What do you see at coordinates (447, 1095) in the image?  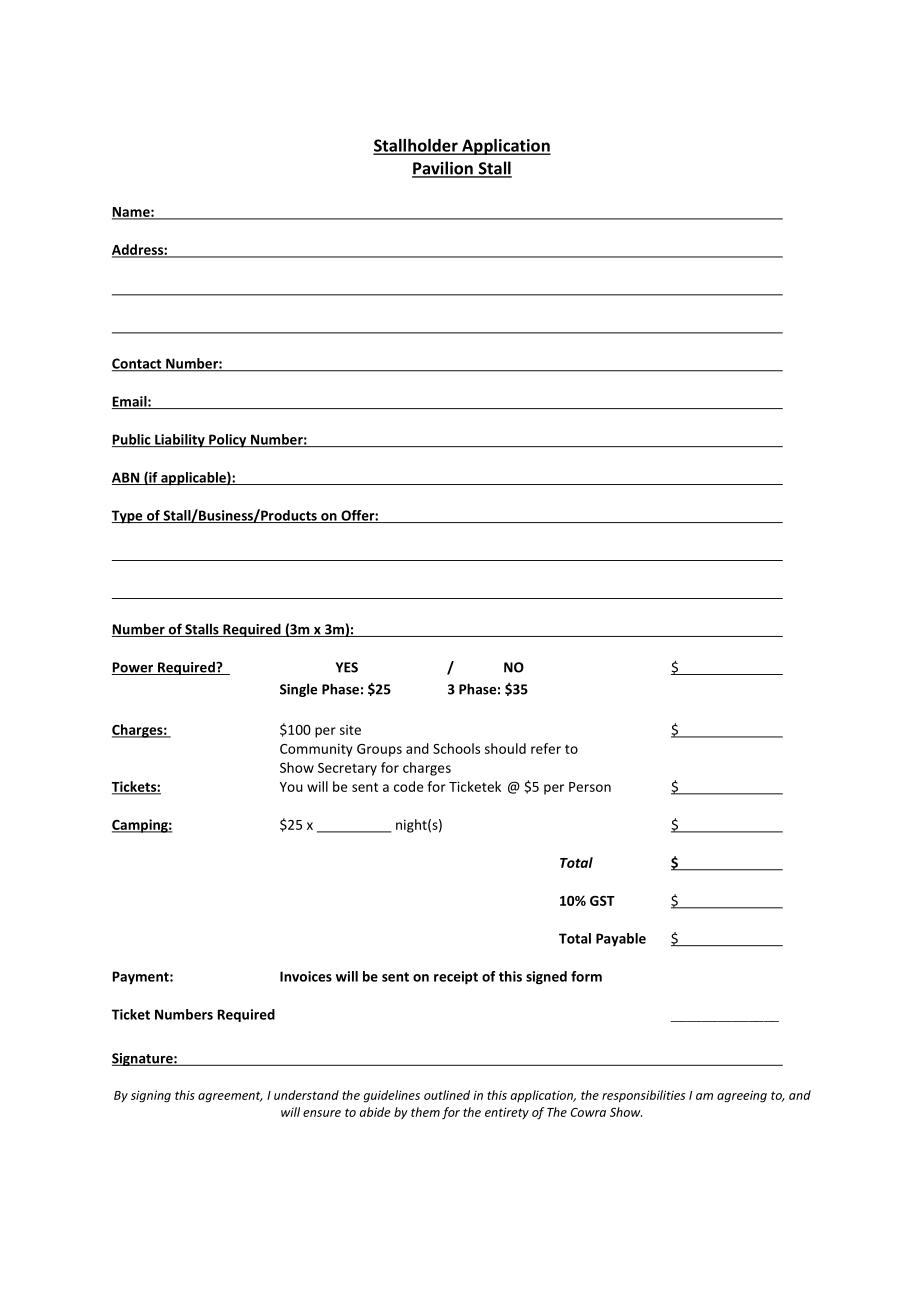 I see `outlined` at bounding box center [447, 1095].
